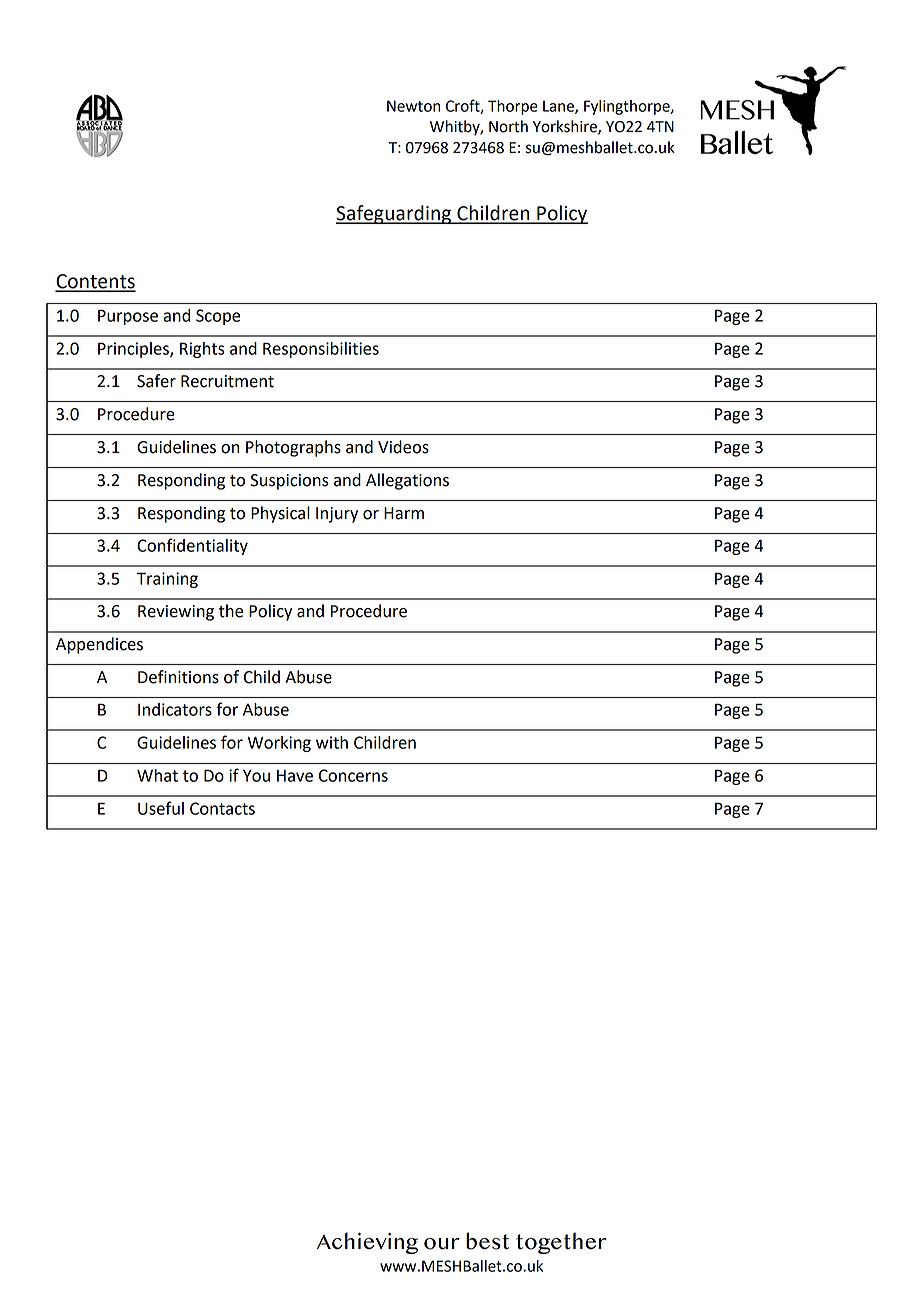 The width and height of the document is (924, 1308). What do you see at coordinates (95, 282) in the document?
I see `Contents` at bounding box center [95, 282].
